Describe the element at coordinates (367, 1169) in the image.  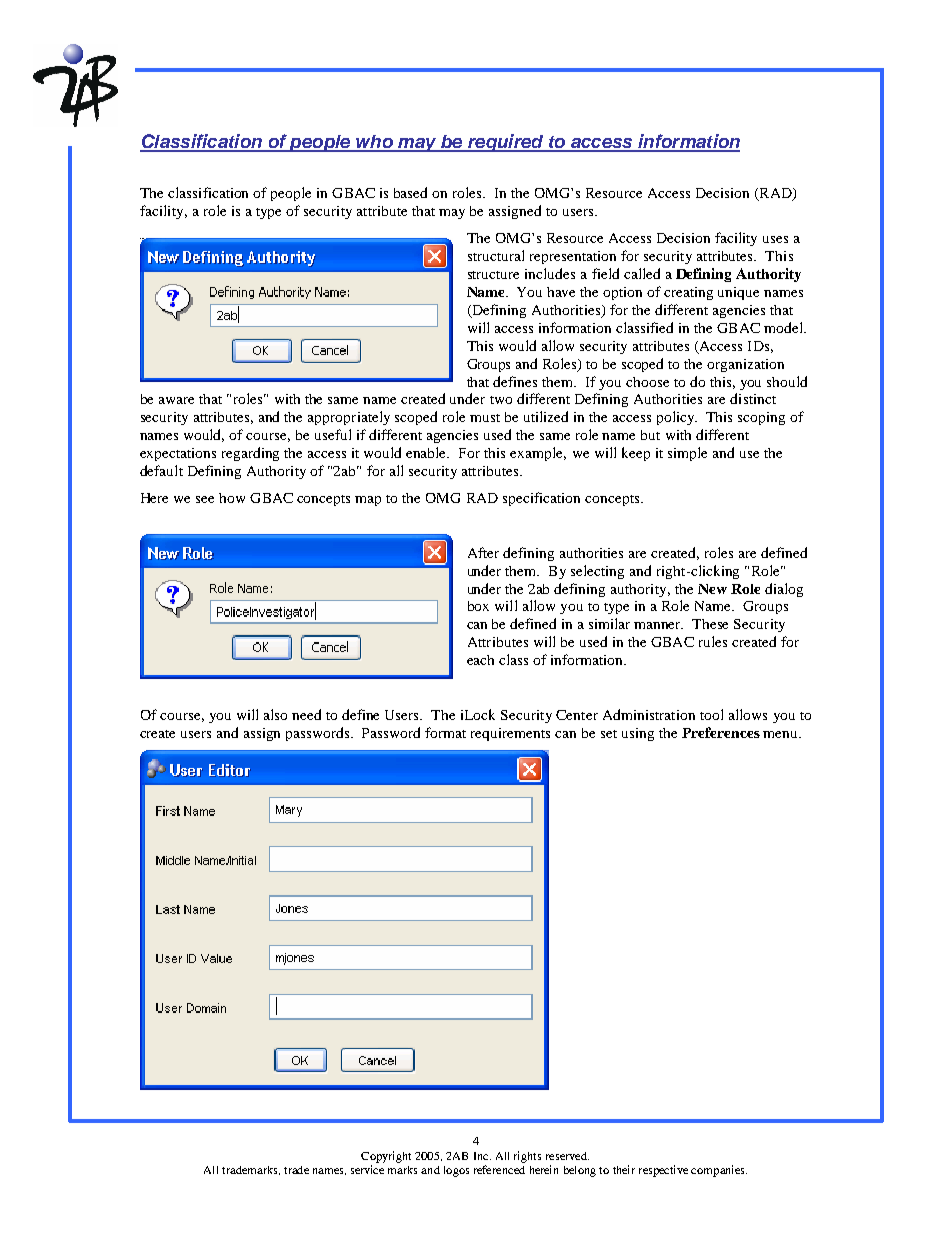
I see `service` at that location.
